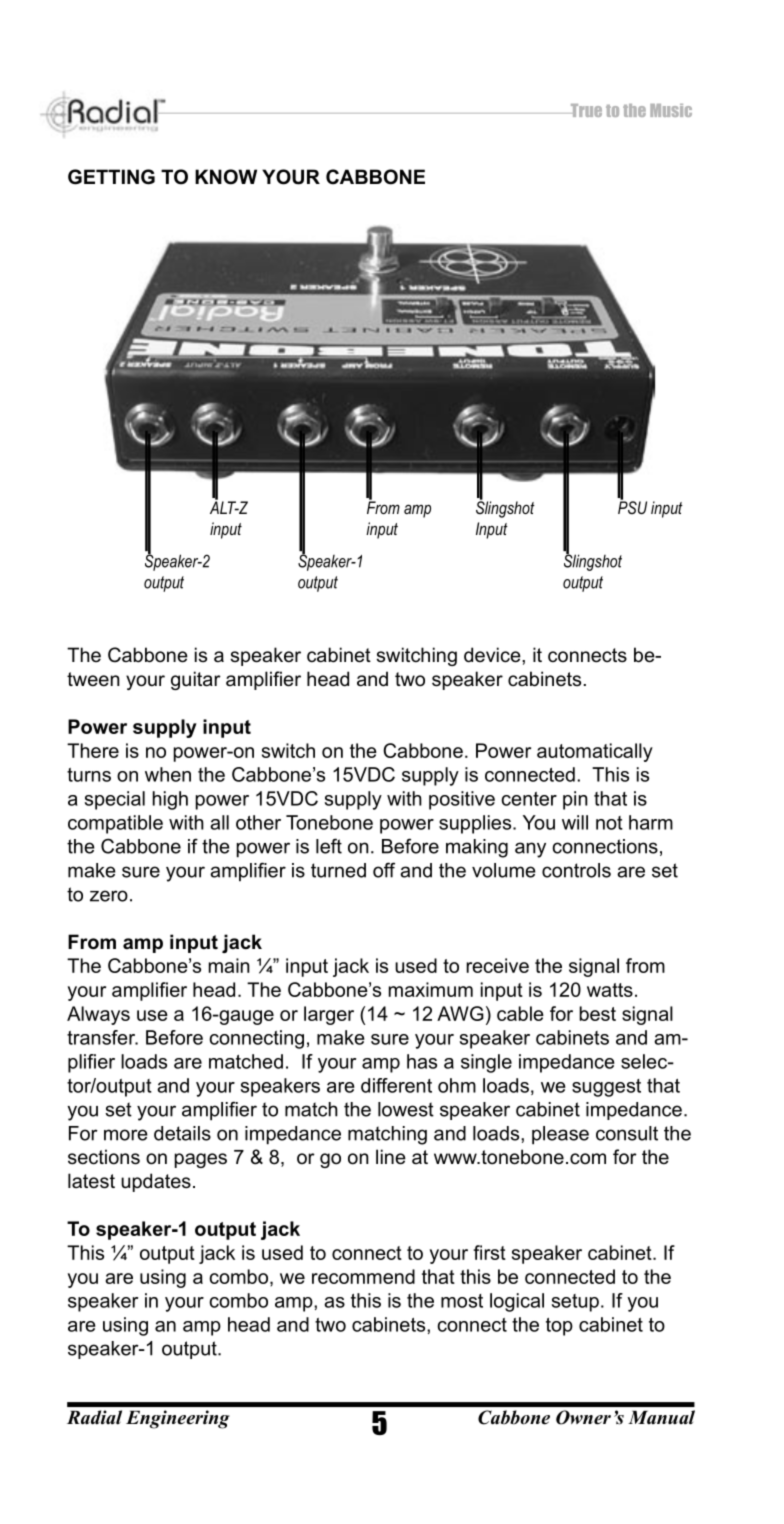  What do you see at coordinates (111, 177) in the screenshot?
I see `GETTING` at bounding box center [111, 177].
